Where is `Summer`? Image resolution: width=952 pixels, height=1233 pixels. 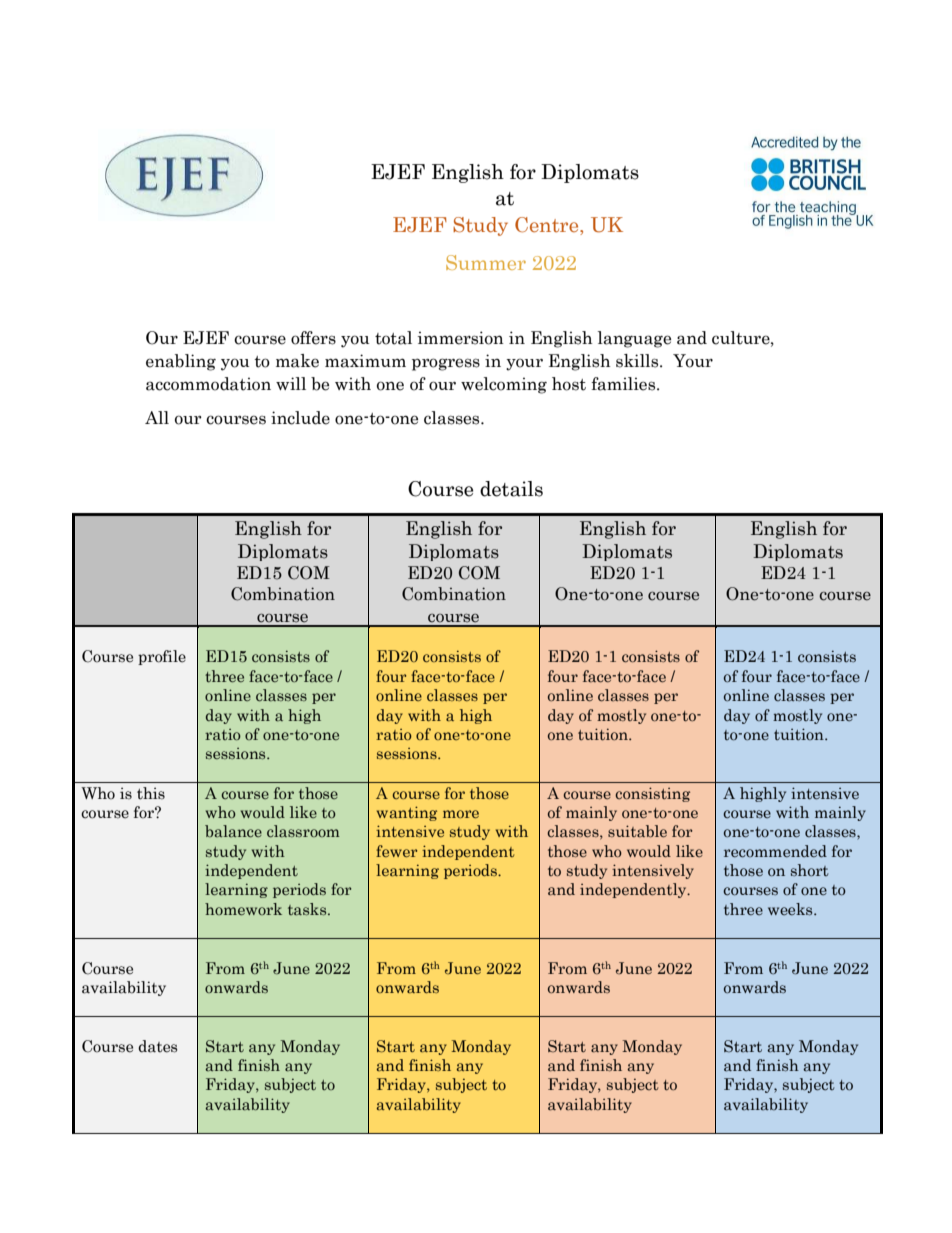
Summer is located at coordinates (486, 262).
